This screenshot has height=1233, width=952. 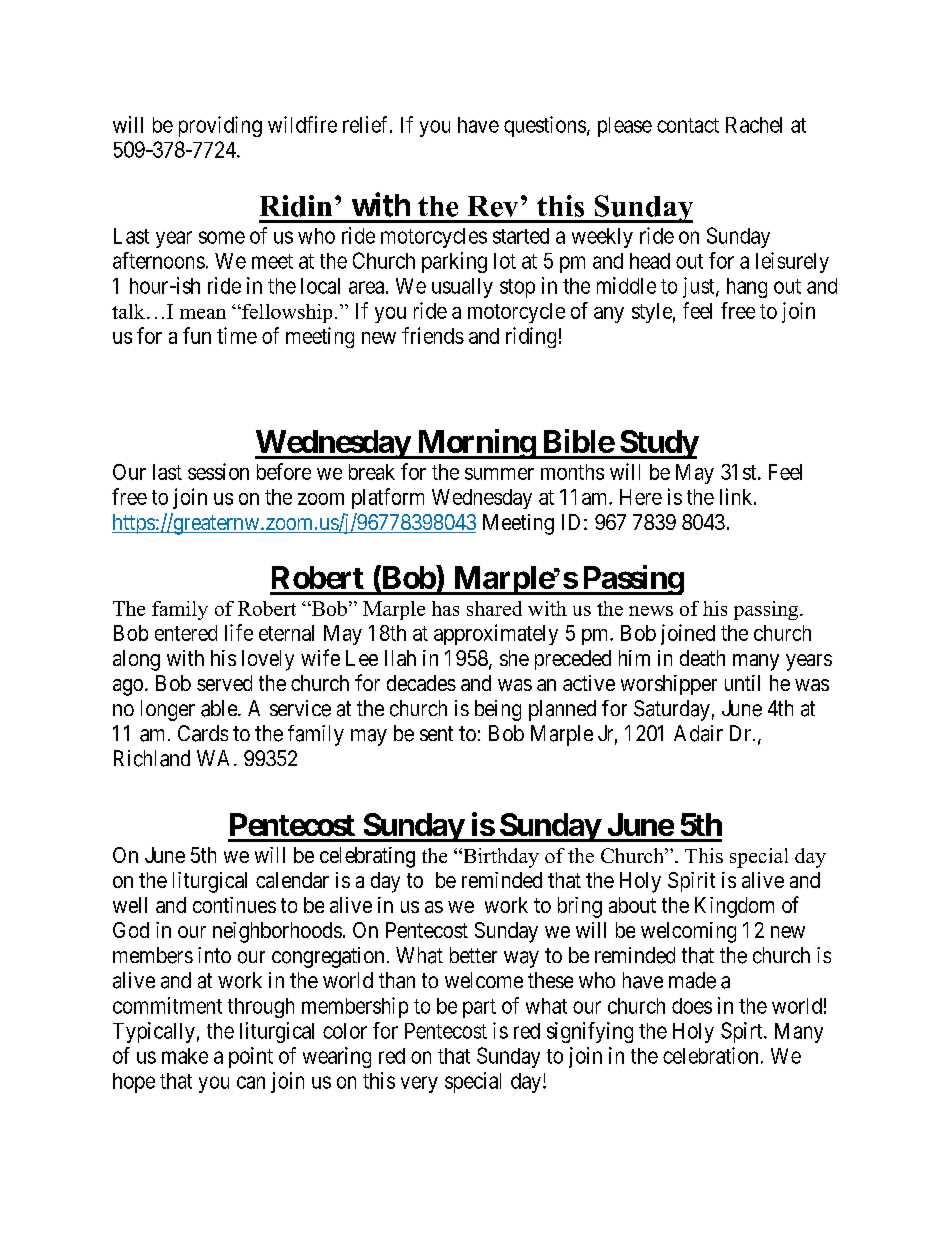 I want to click on continues, so click(x=234, y=905).
